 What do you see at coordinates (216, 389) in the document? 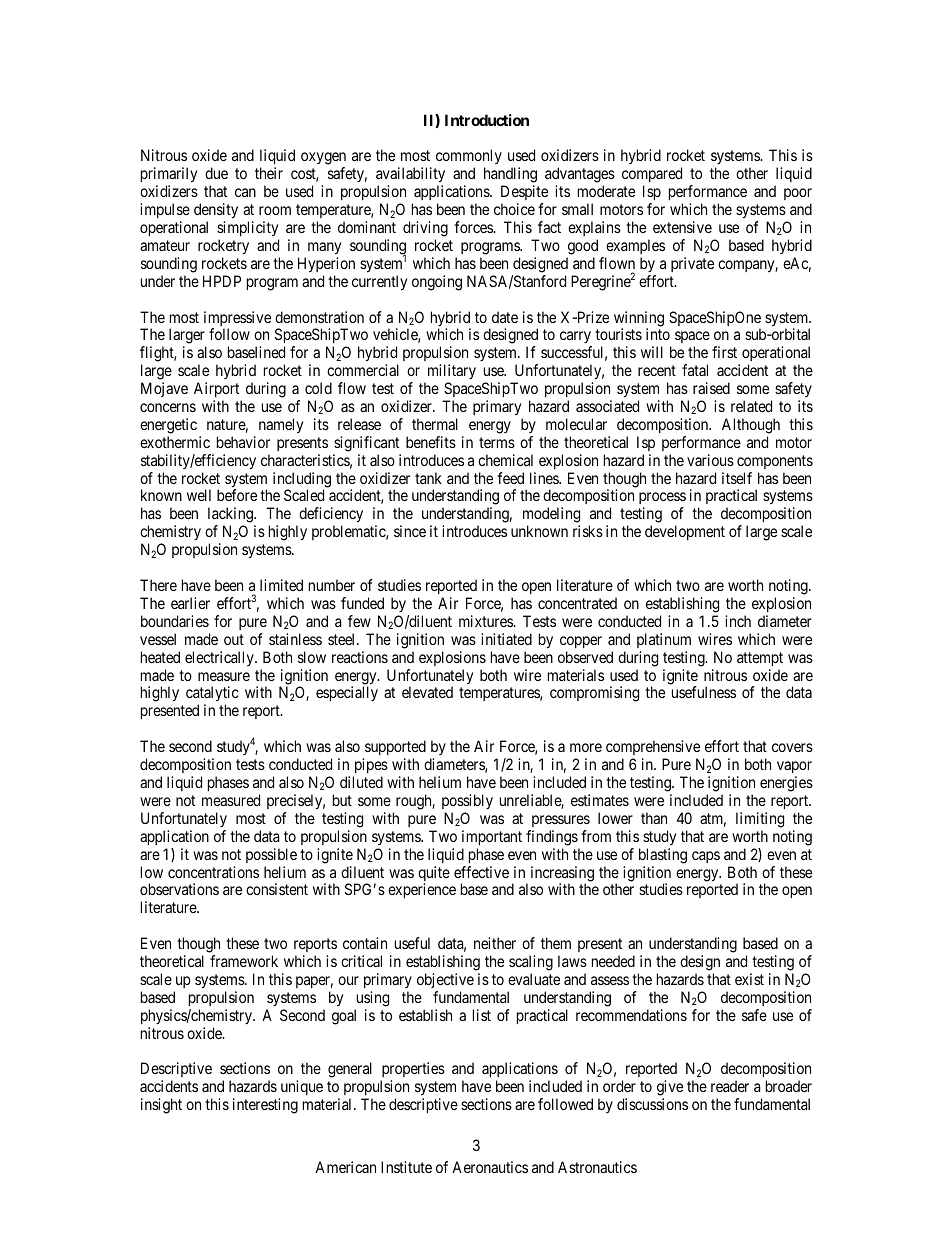
I see `Airport` at bounding box center [216, 389].
